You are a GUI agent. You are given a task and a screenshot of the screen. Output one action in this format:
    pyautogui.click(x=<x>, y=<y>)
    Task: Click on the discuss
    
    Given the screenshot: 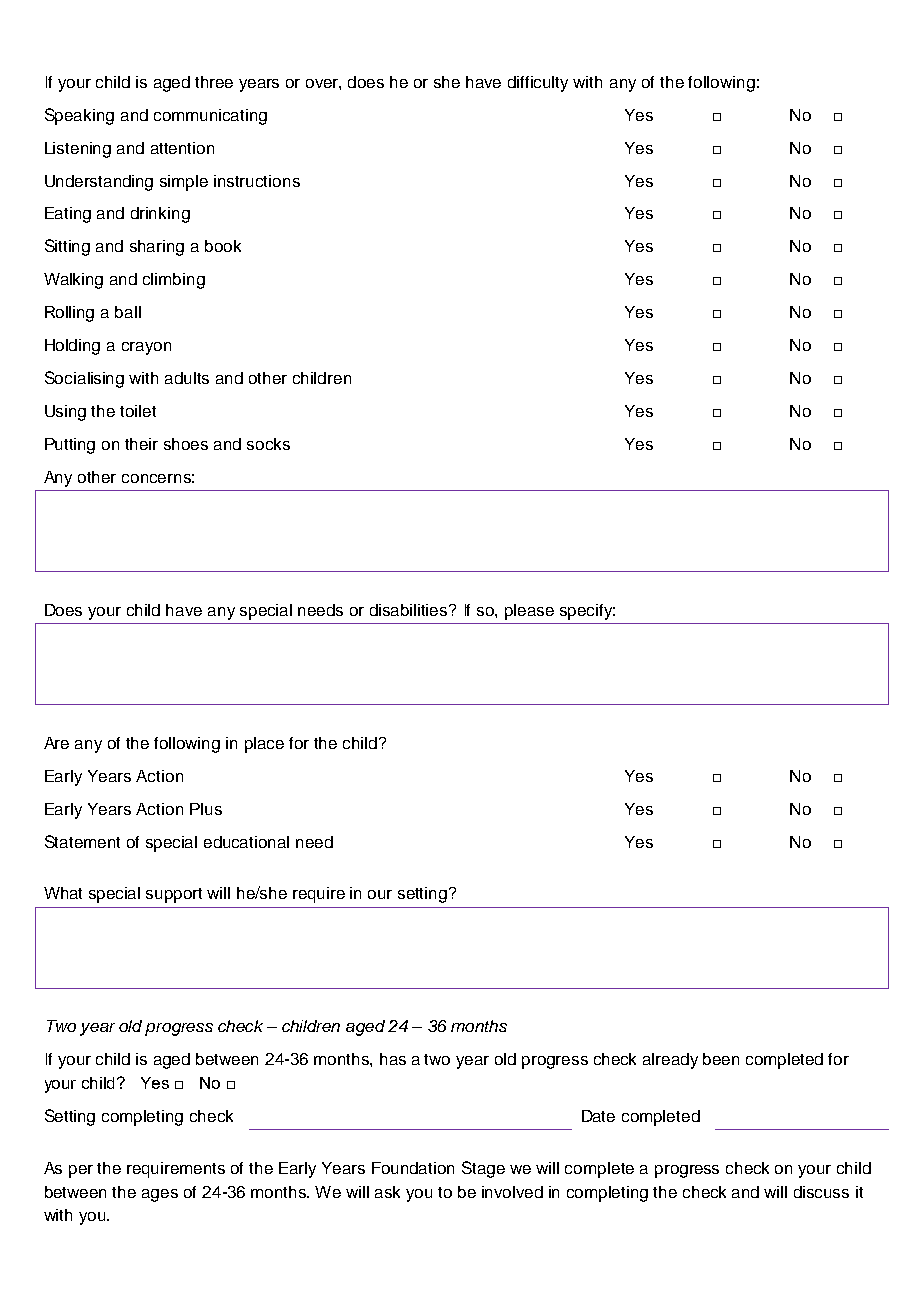 What is the action you would take?
    pyautogui.click(x=821, y=1192)
